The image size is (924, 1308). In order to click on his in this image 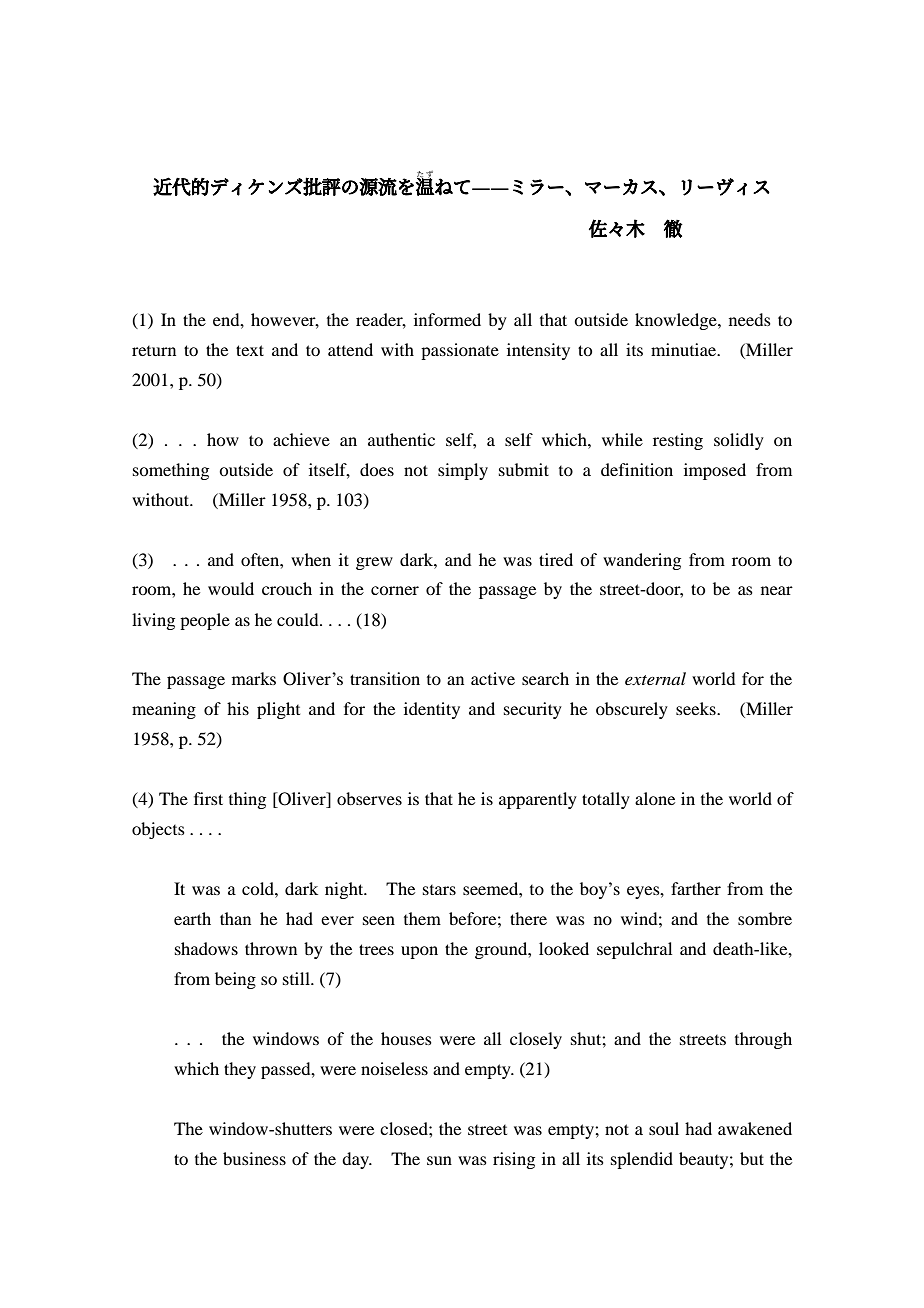, I will do `click(238, 708)`.
